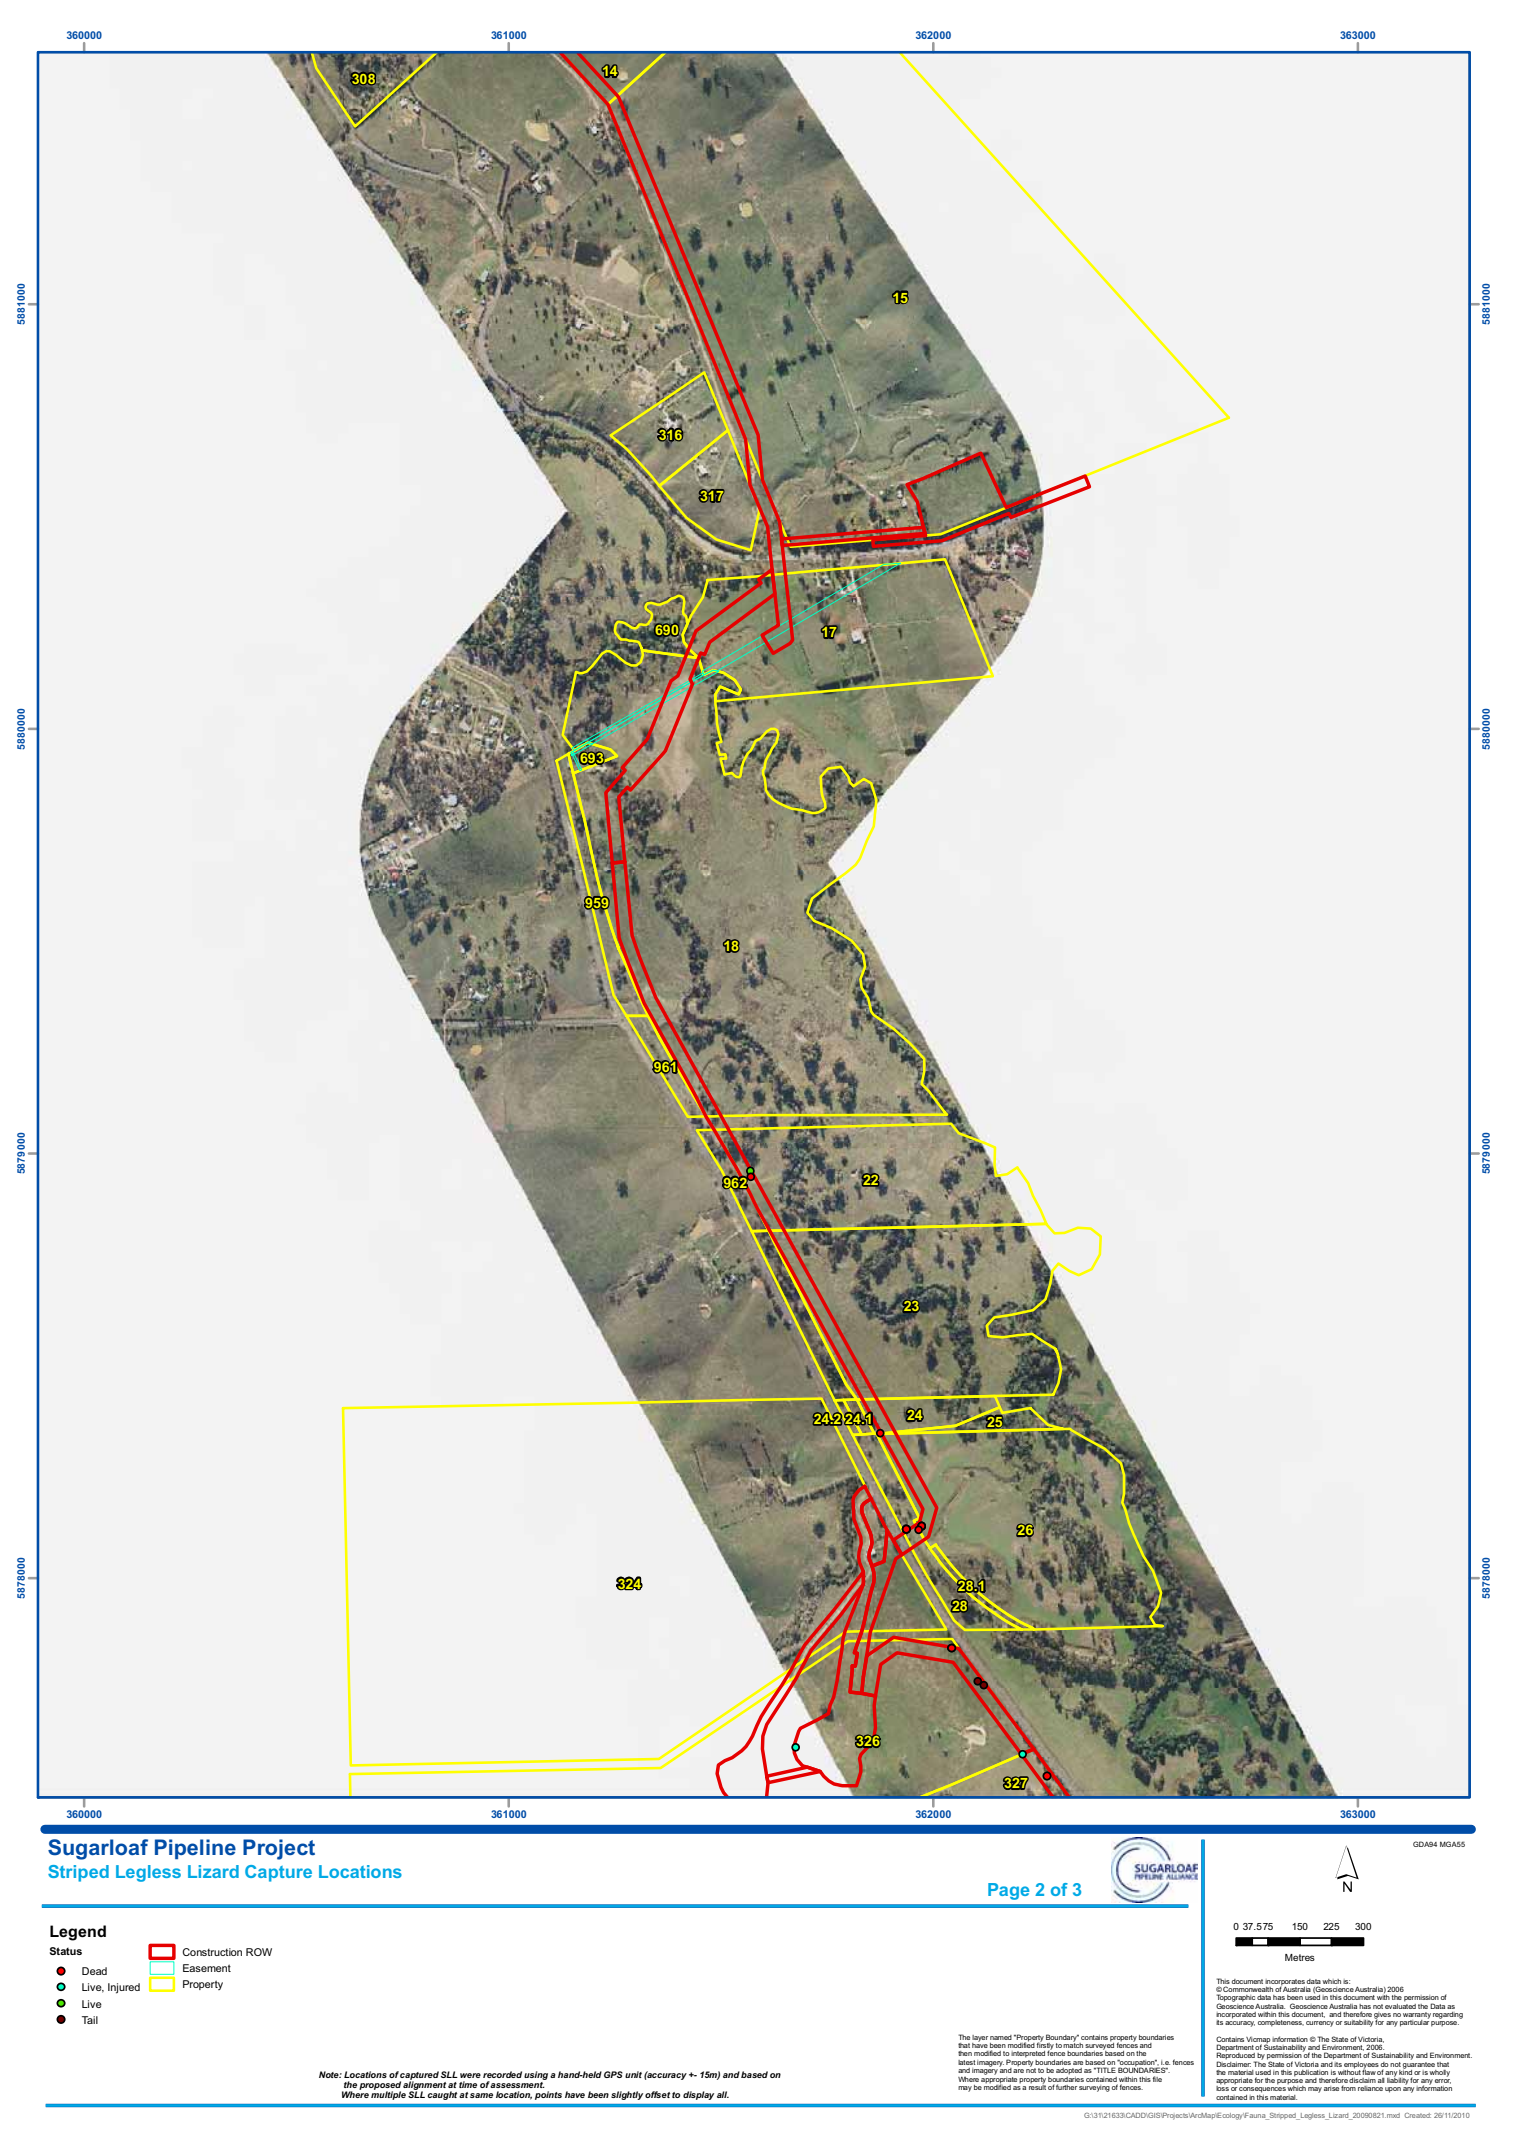 Image resolution: width=1514 pixels, height=2140 pixels. I want to click on Injured, so click(124, 1988).
